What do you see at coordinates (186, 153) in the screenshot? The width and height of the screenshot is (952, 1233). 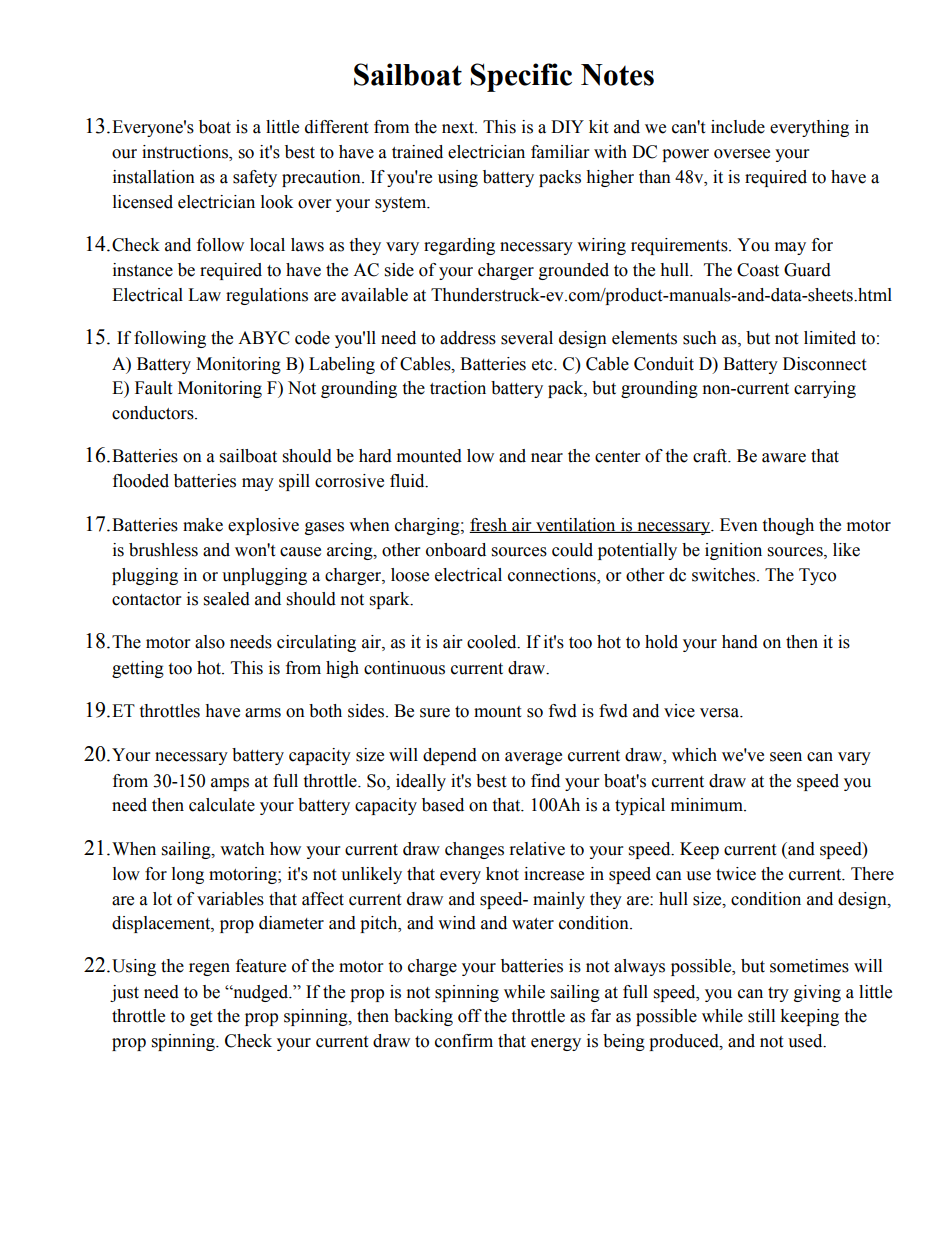 I see `instructions` at bounding box center [186, 153].
